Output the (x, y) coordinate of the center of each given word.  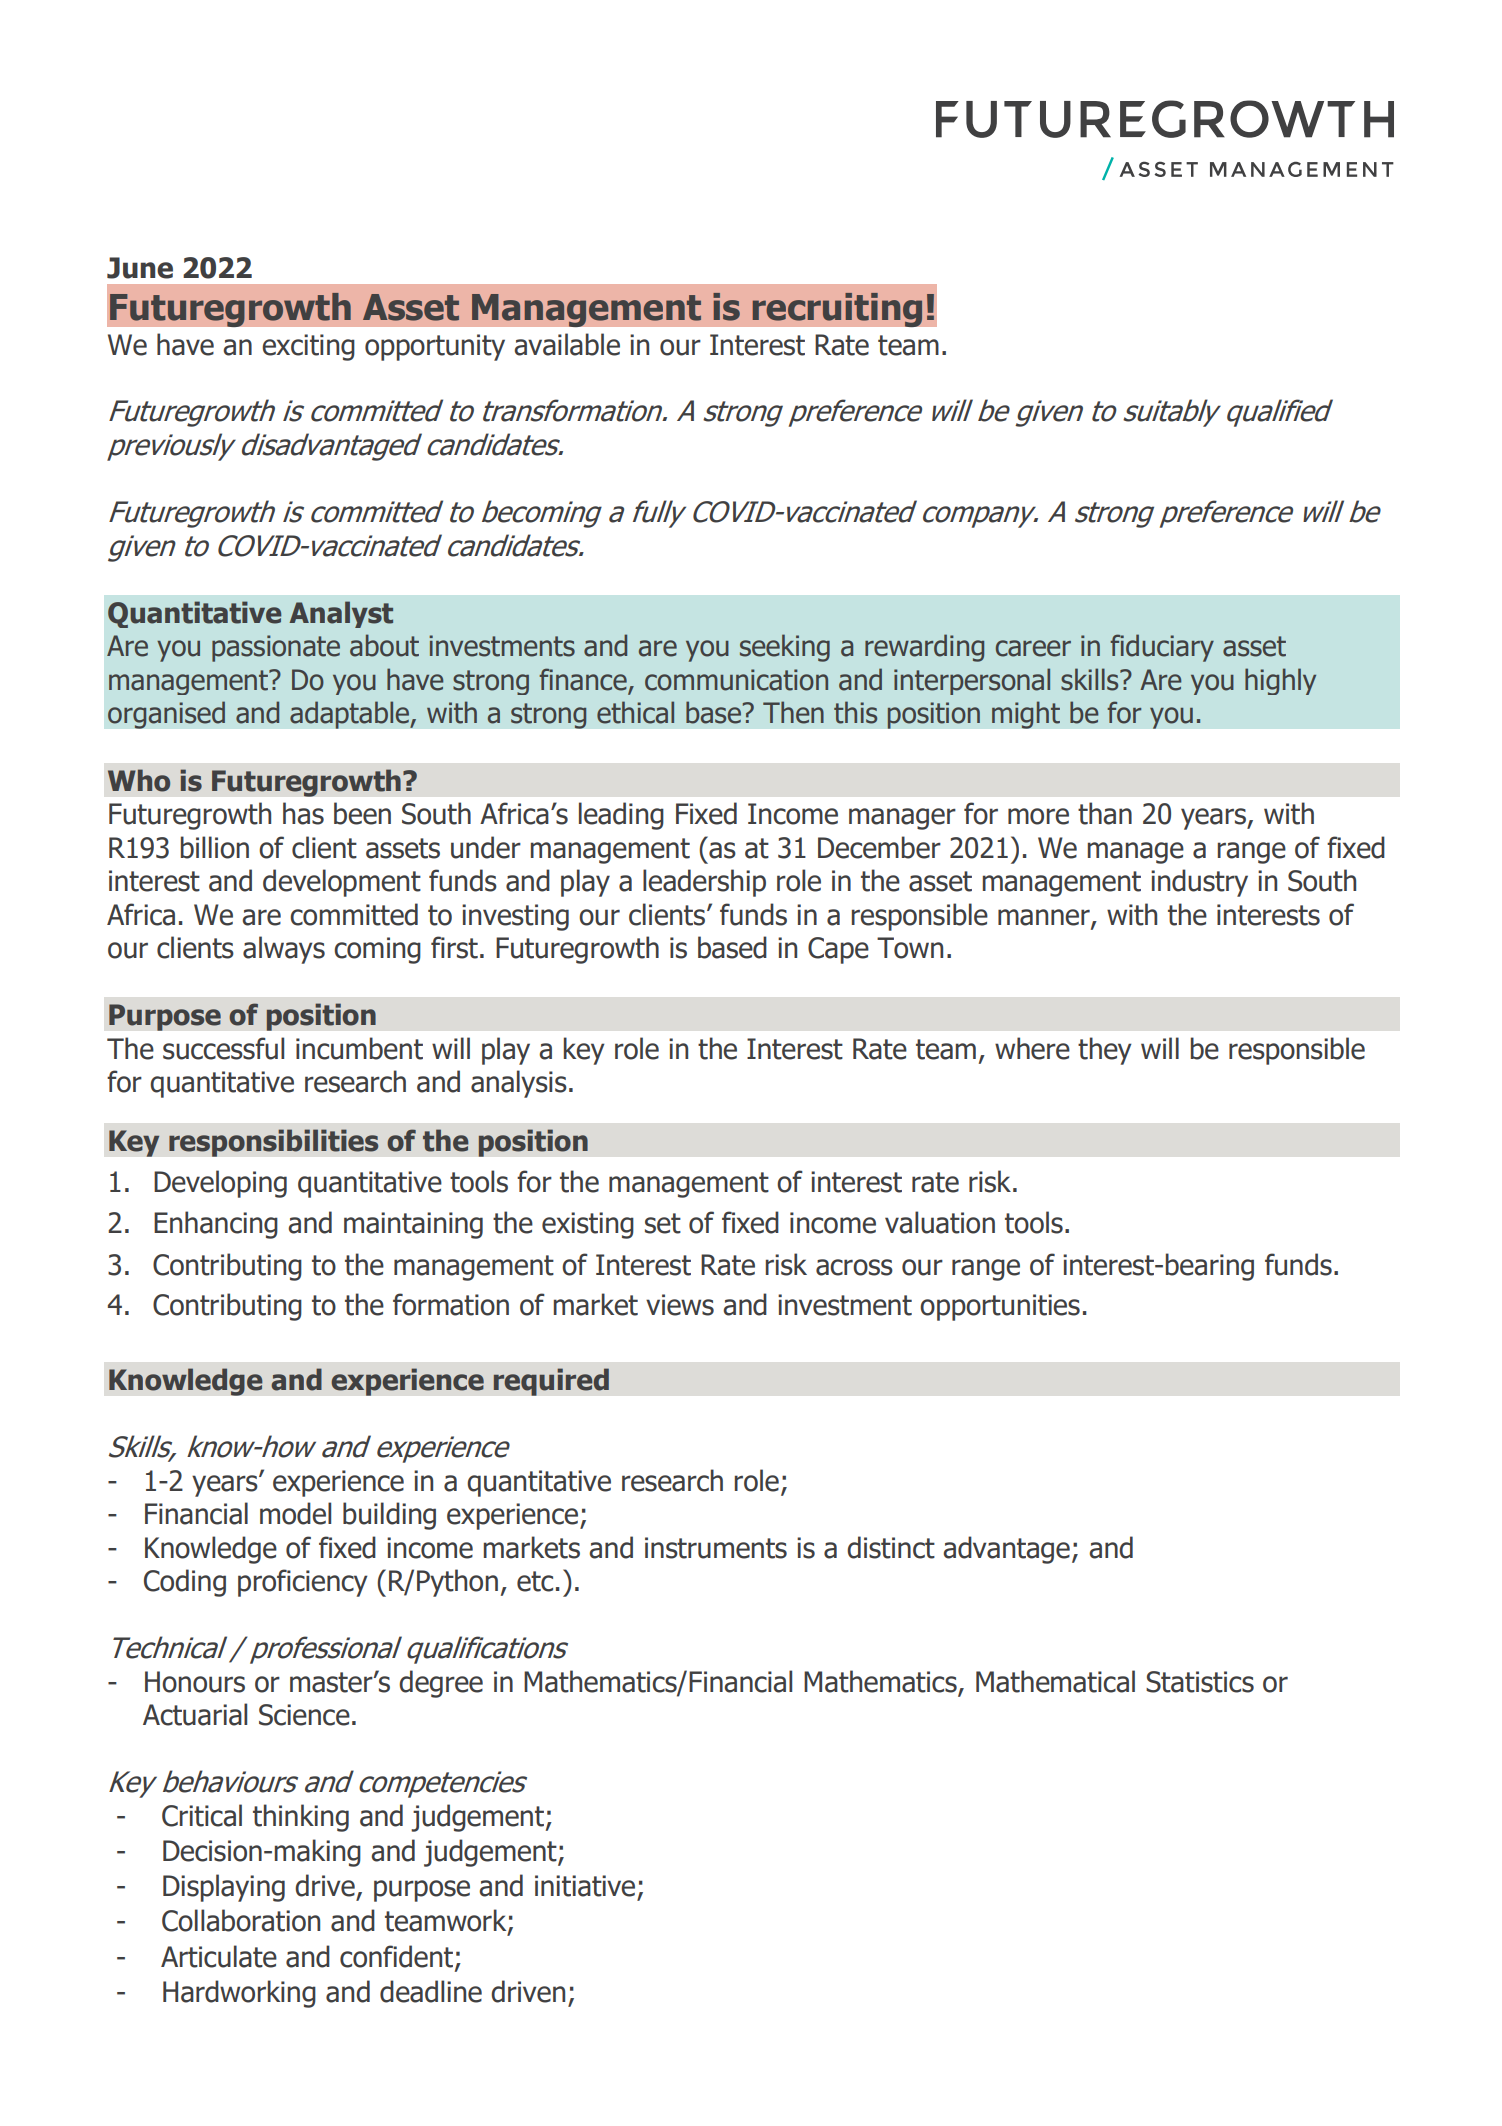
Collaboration (241, 1920)
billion (215, 847)
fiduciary (1162, 648)
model (295, 1513)
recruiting (837, 309)
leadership (704, 883)
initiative (585, 1886)
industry (1199, 883)
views (680, 1305)
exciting (308, 347)
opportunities (1000, 1307)
